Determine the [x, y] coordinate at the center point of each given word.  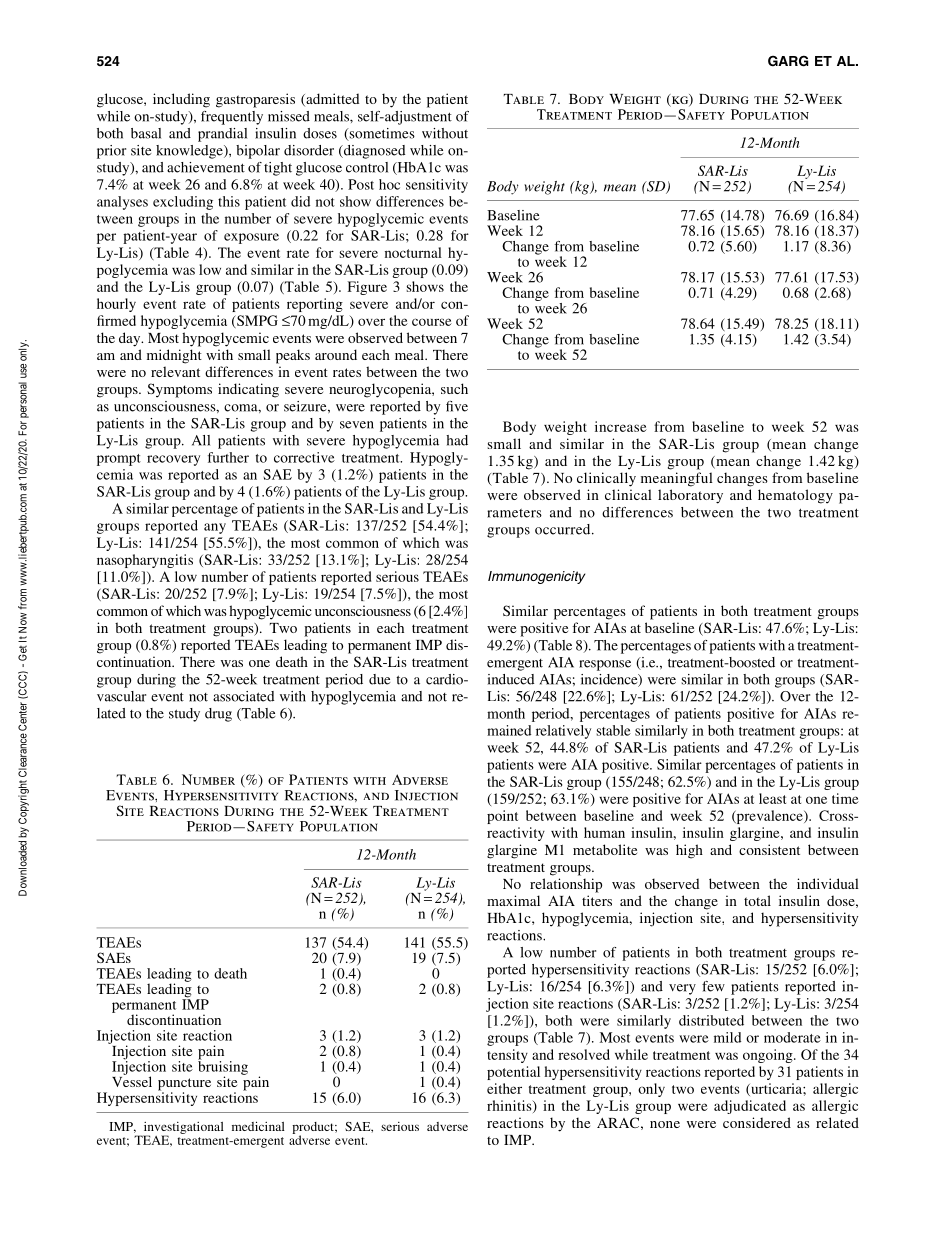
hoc [389, 184]
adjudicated [750, 1107]
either [504, 1088]
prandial [222, 135]
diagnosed [373, 152]
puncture [184, 1085]
